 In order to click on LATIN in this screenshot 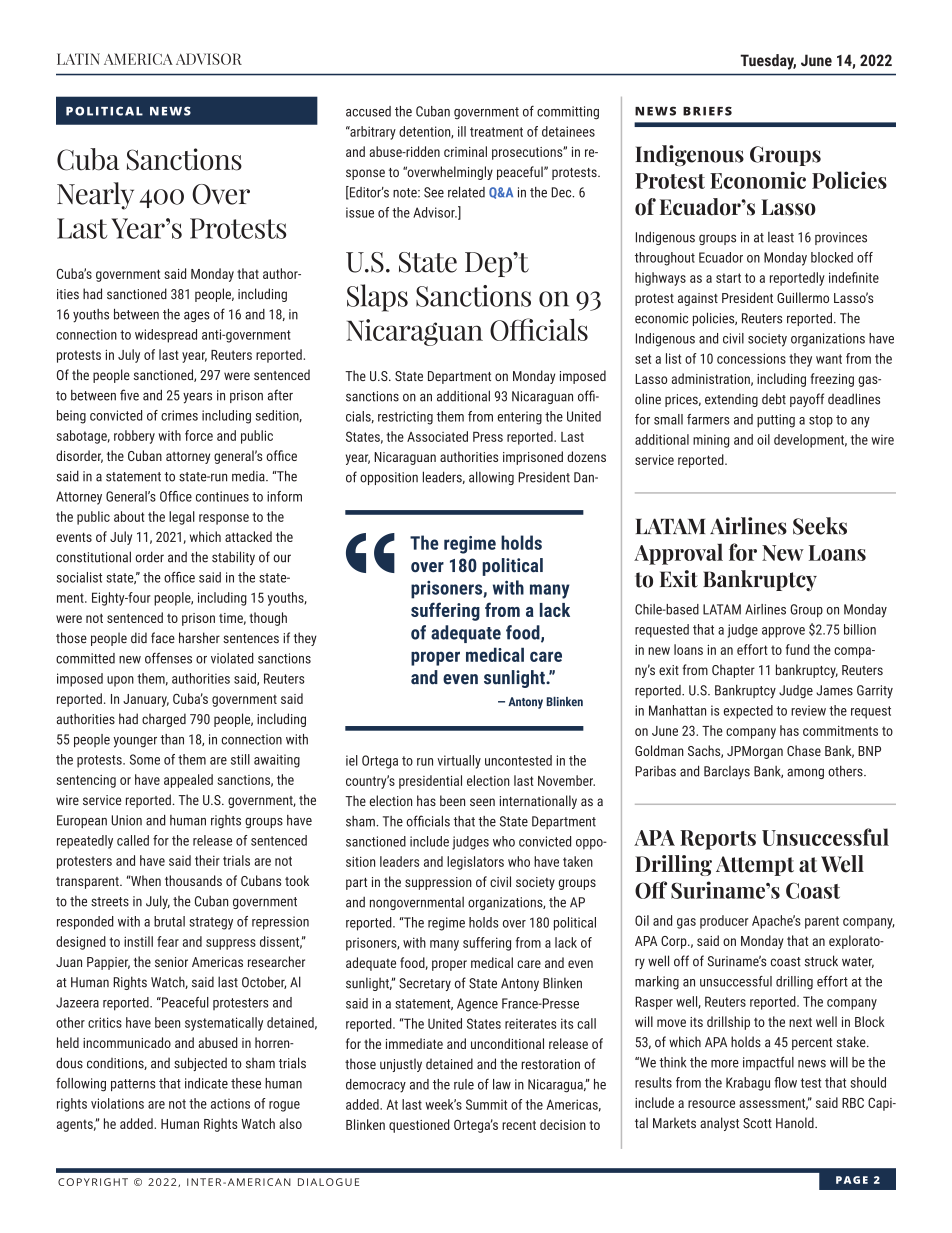, I will do `click(78, 59)`.
